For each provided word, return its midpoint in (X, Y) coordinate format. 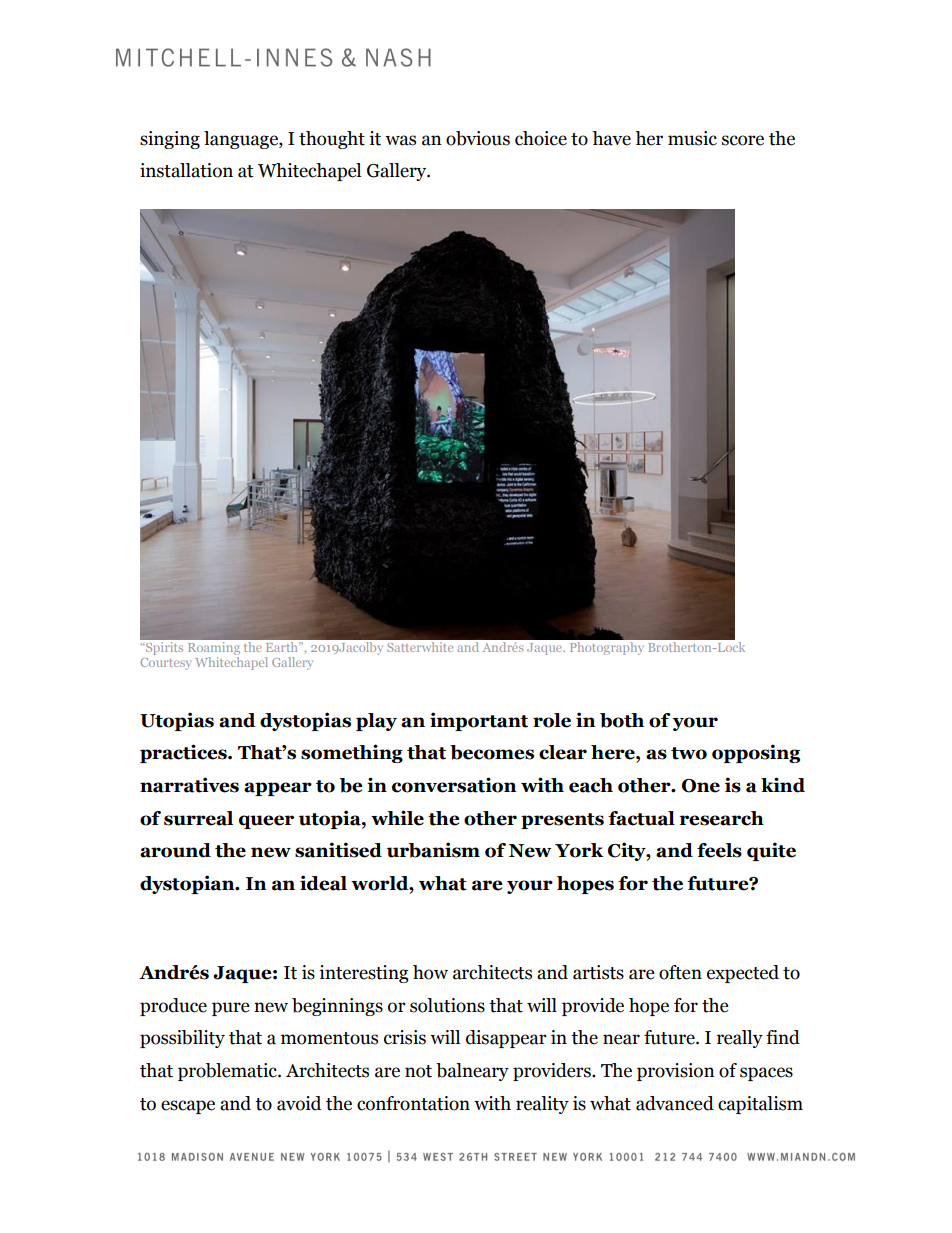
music (692, 138)
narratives (189, 785)
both (622, 720)
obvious (478, 138)
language (242, 140)
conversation (454, 785)
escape (188, 1107)
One (701, 786)
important (479, 721)
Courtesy (166, 664)
